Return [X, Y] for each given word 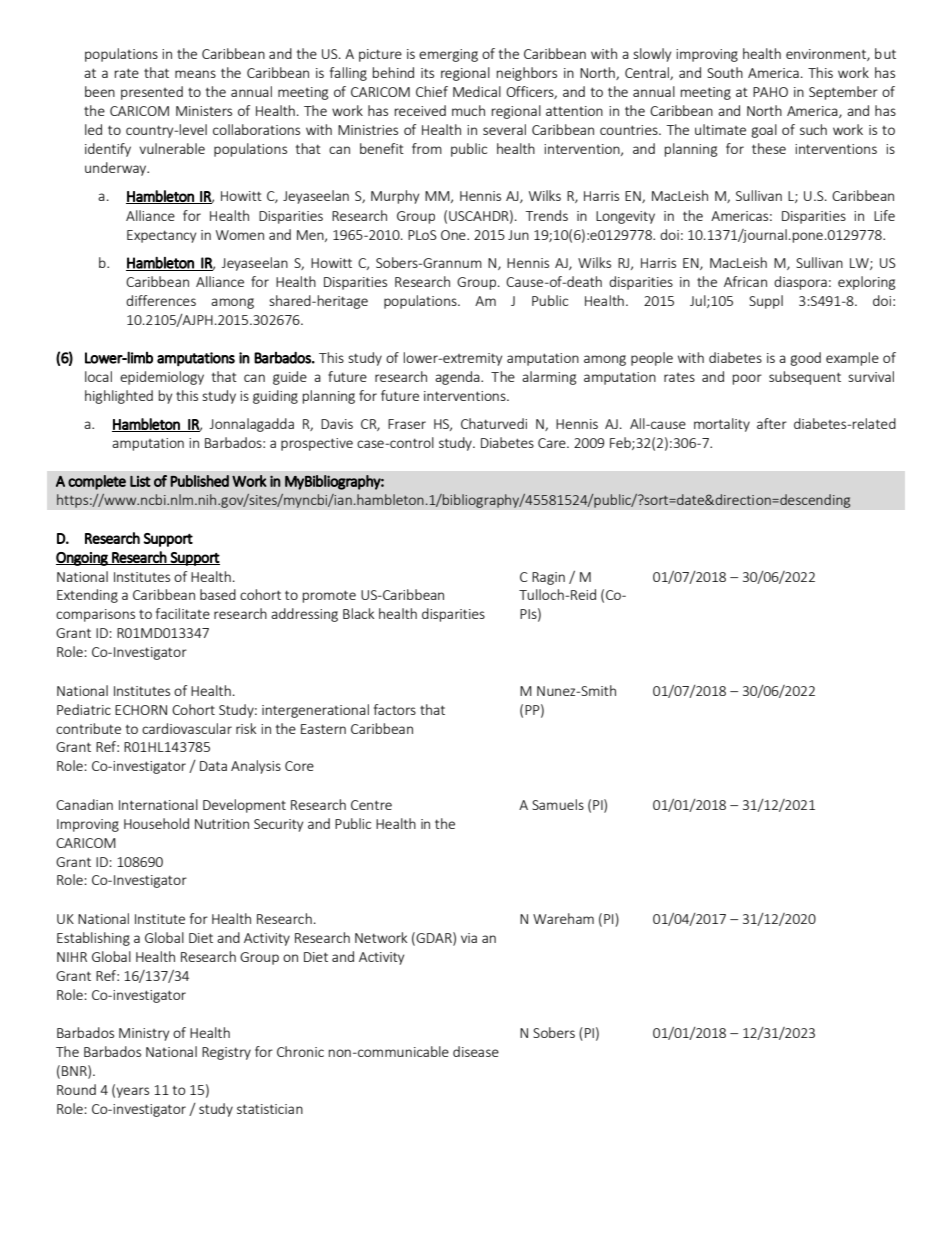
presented [152, 93]
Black [358, 613]
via [469, 938]
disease [476, 1051]
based [218, 594]
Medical [477, 91]
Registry [226, 1053]
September [843, 93]
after [772, 423]
